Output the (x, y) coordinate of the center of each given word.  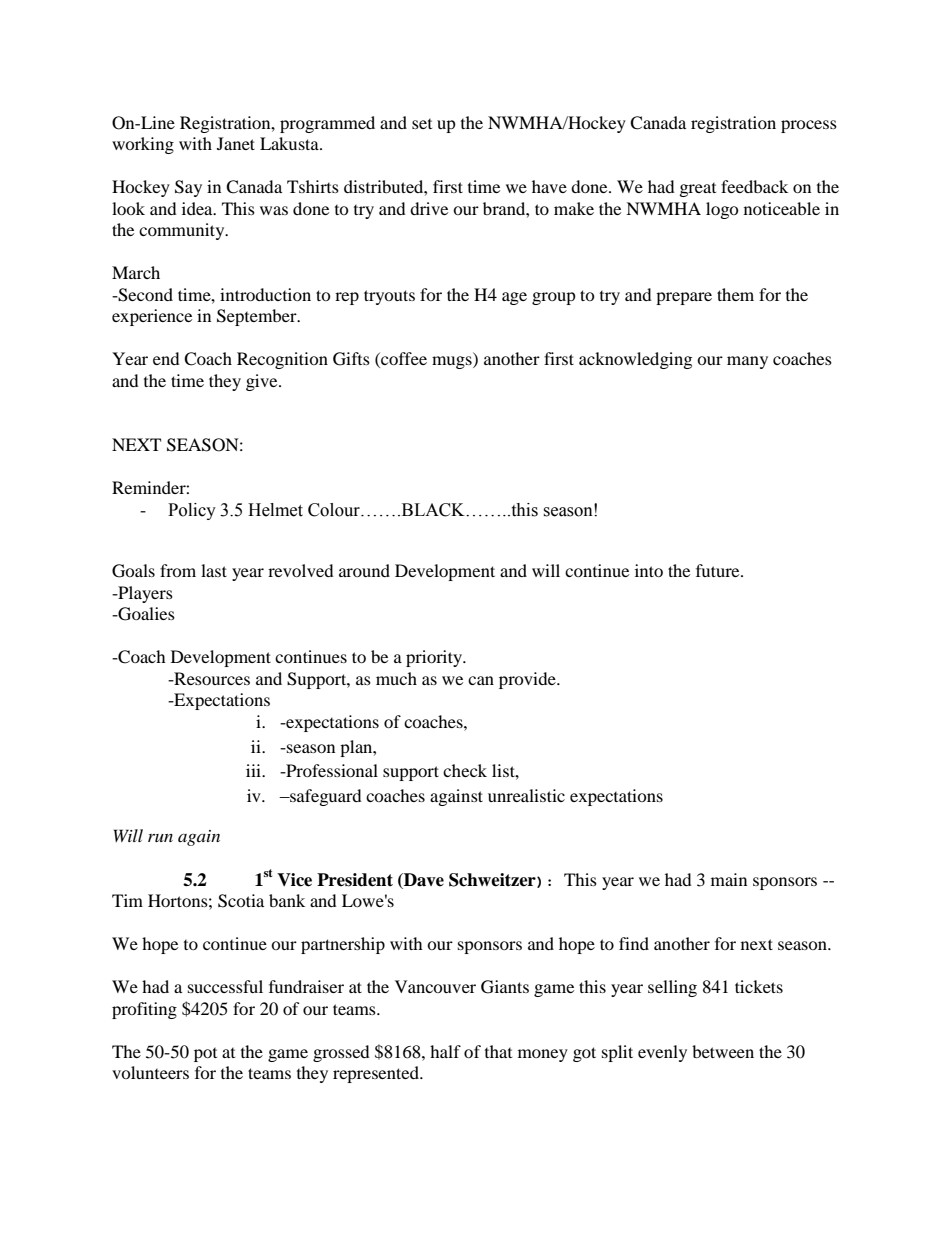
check (465, 770)
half (445, 1051)
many (747, 362)
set (422, 124)
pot (205, 1055)
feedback (754, 186)
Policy (192, 511)
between (723, 1051)
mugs (453, 362)
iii (255, 770)
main (729, 879)
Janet (236, 143)
